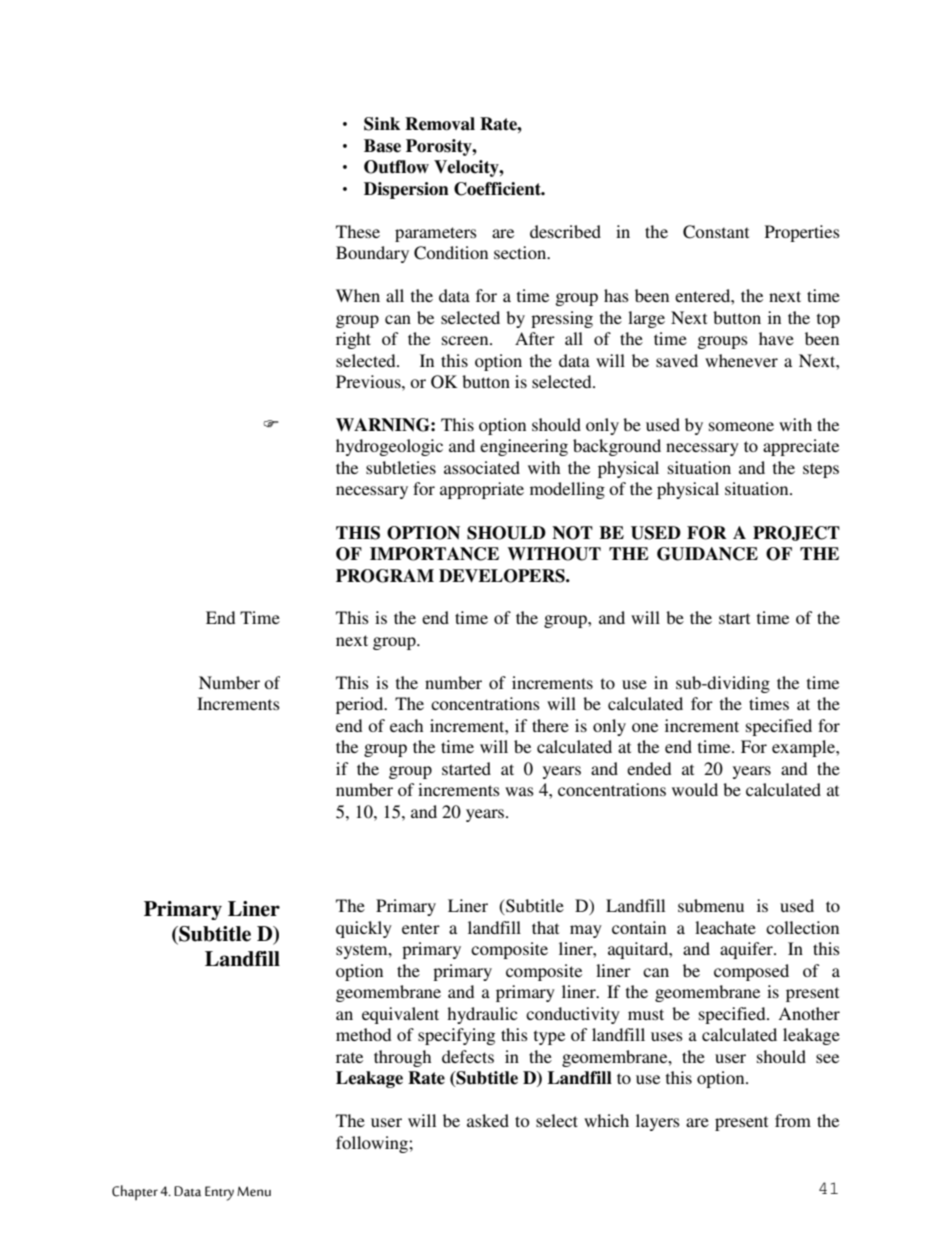  Describe the element at coordinates (524, 447) in the image. I see `engineering` at that location.
